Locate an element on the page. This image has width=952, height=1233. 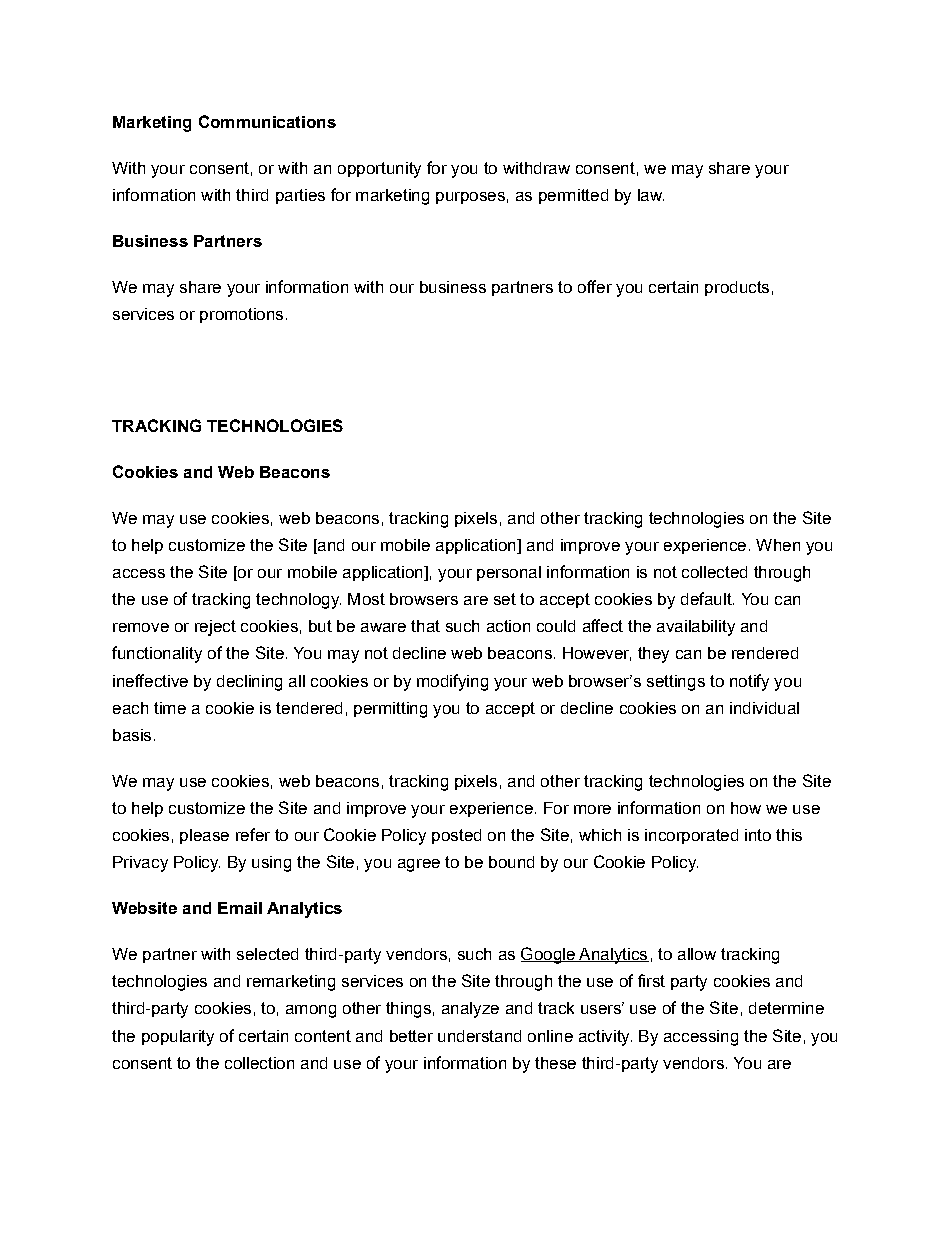
purposes is located at coordinates (470, 198).
